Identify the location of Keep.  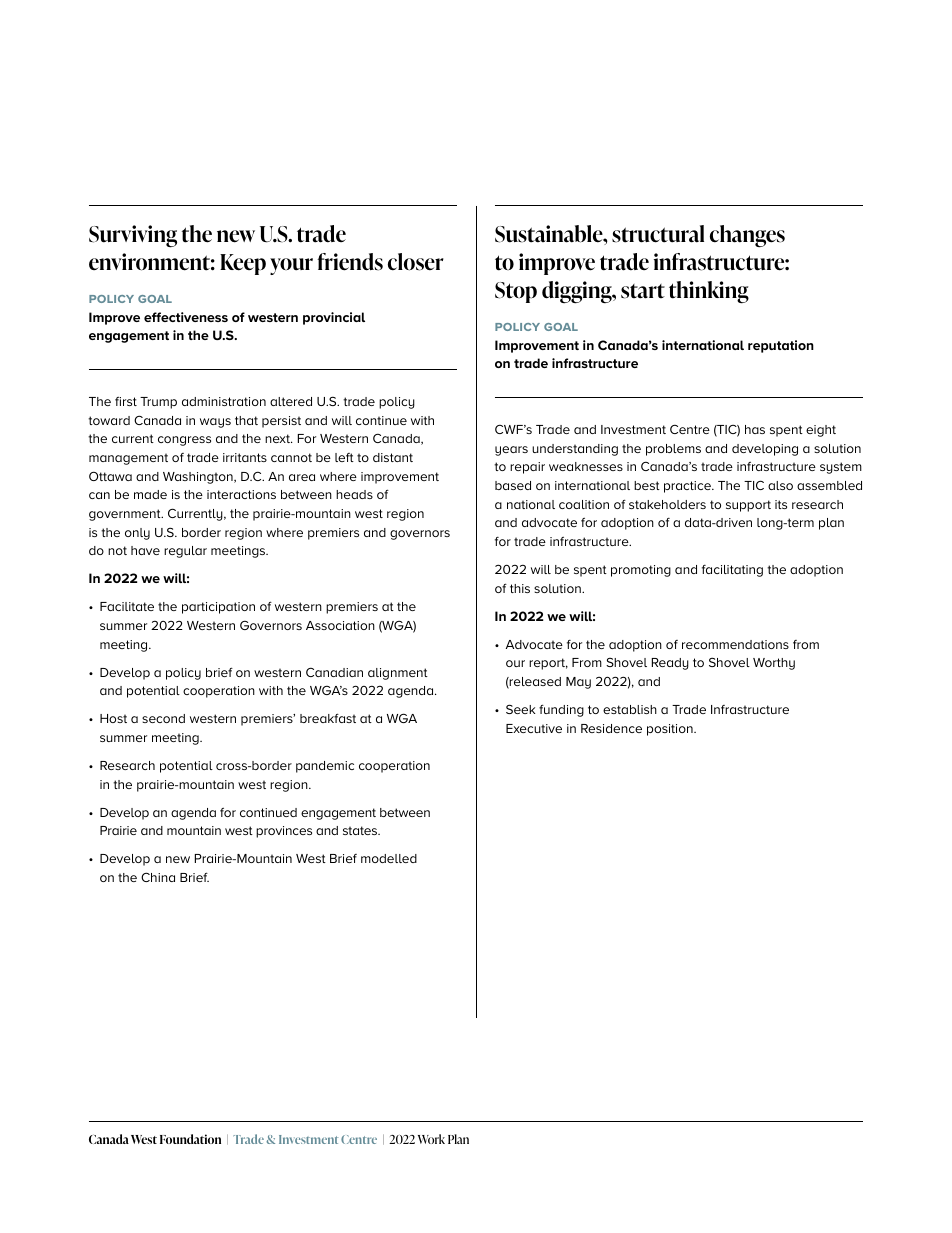
(243, 264).
